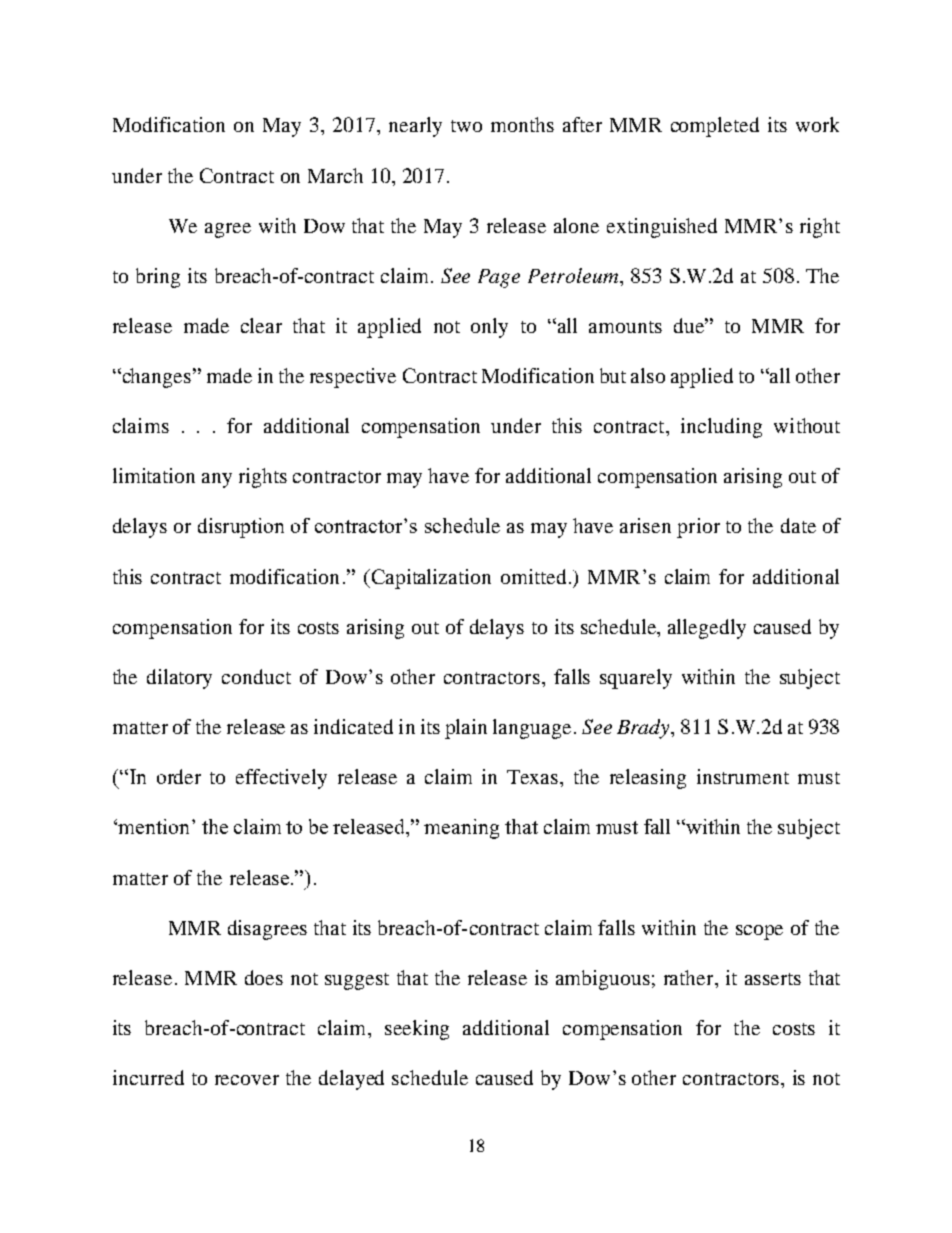  I want to click on allegedly, so click(707, 629).
